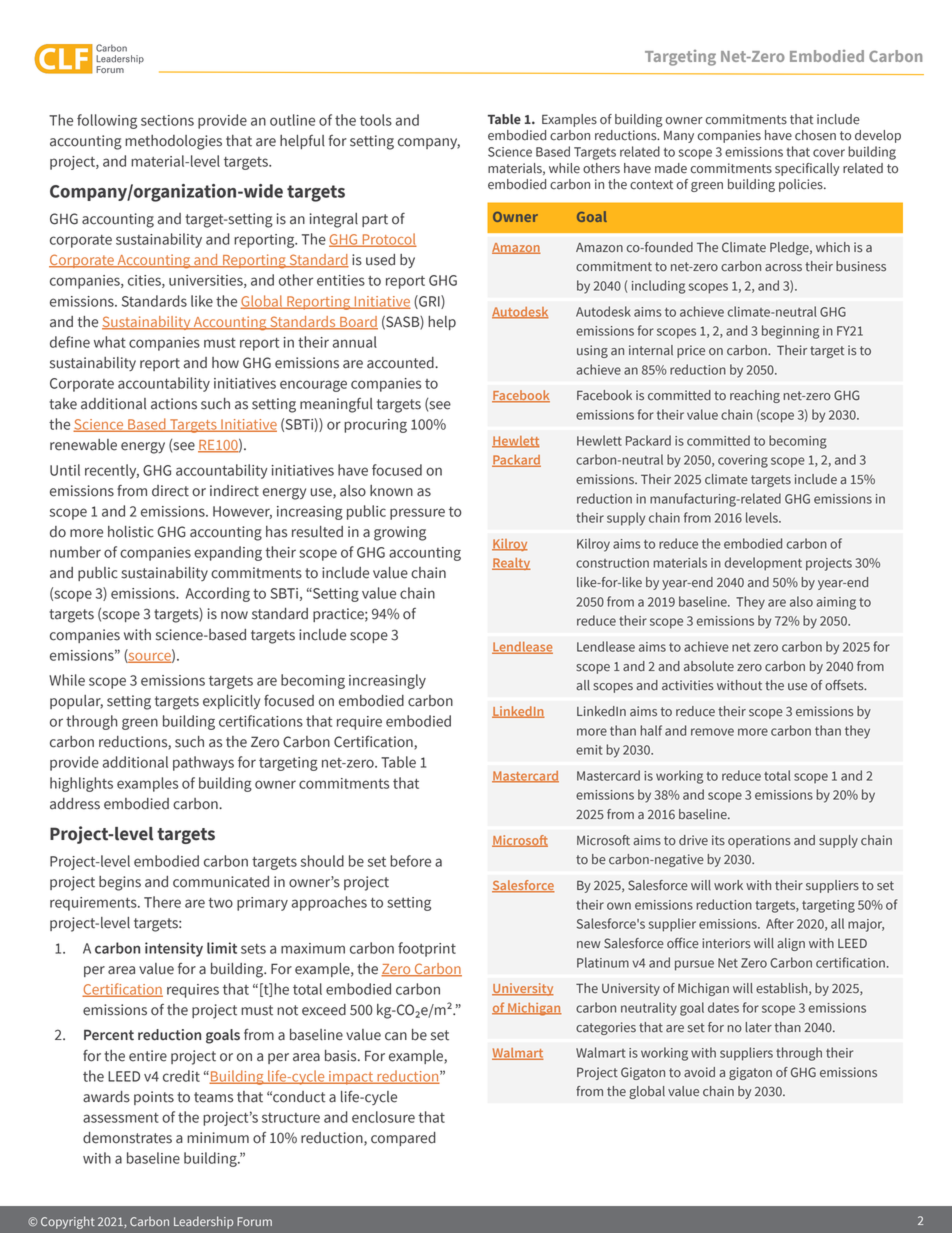 This screenshot has width=952, height=1233. What do you see at coordinates (709, 666) in the screenshot?
I see `absolute` at bounding box center [709, 666].
